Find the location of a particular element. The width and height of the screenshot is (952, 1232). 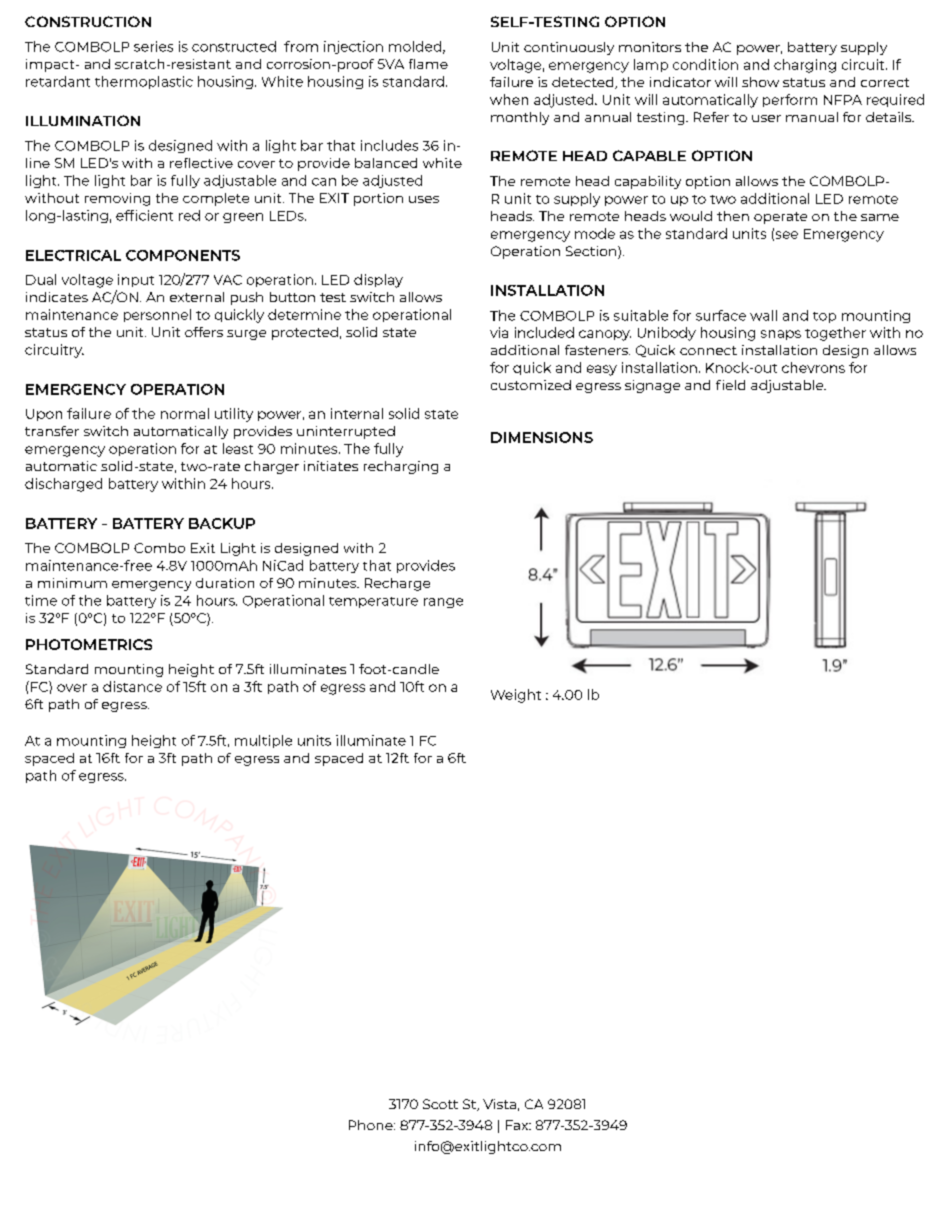

Phone is located at coordinates (372, 1125).
